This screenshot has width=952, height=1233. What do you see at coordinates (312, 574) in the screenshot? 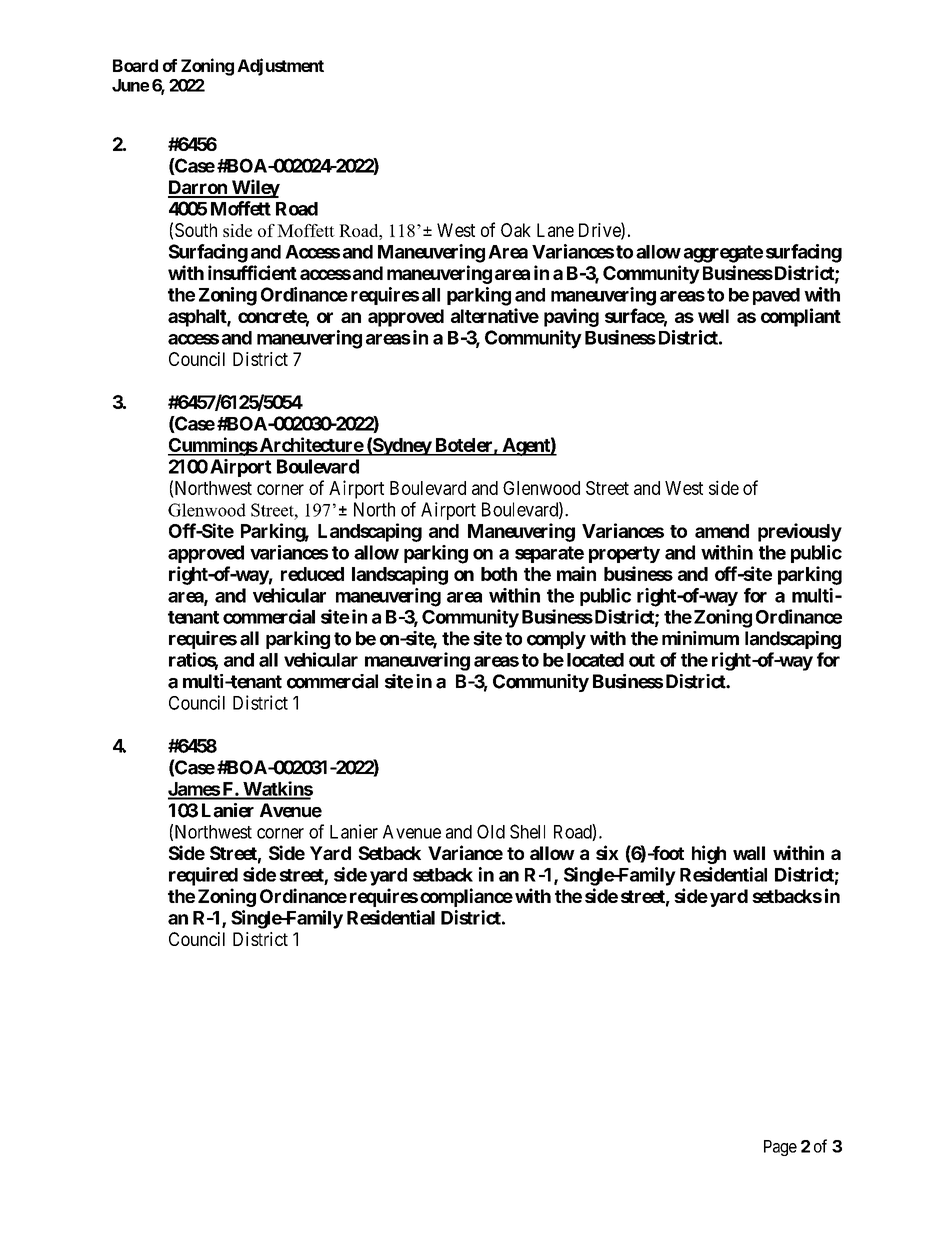
I see `reduced` at bounding box center [312, 574].
